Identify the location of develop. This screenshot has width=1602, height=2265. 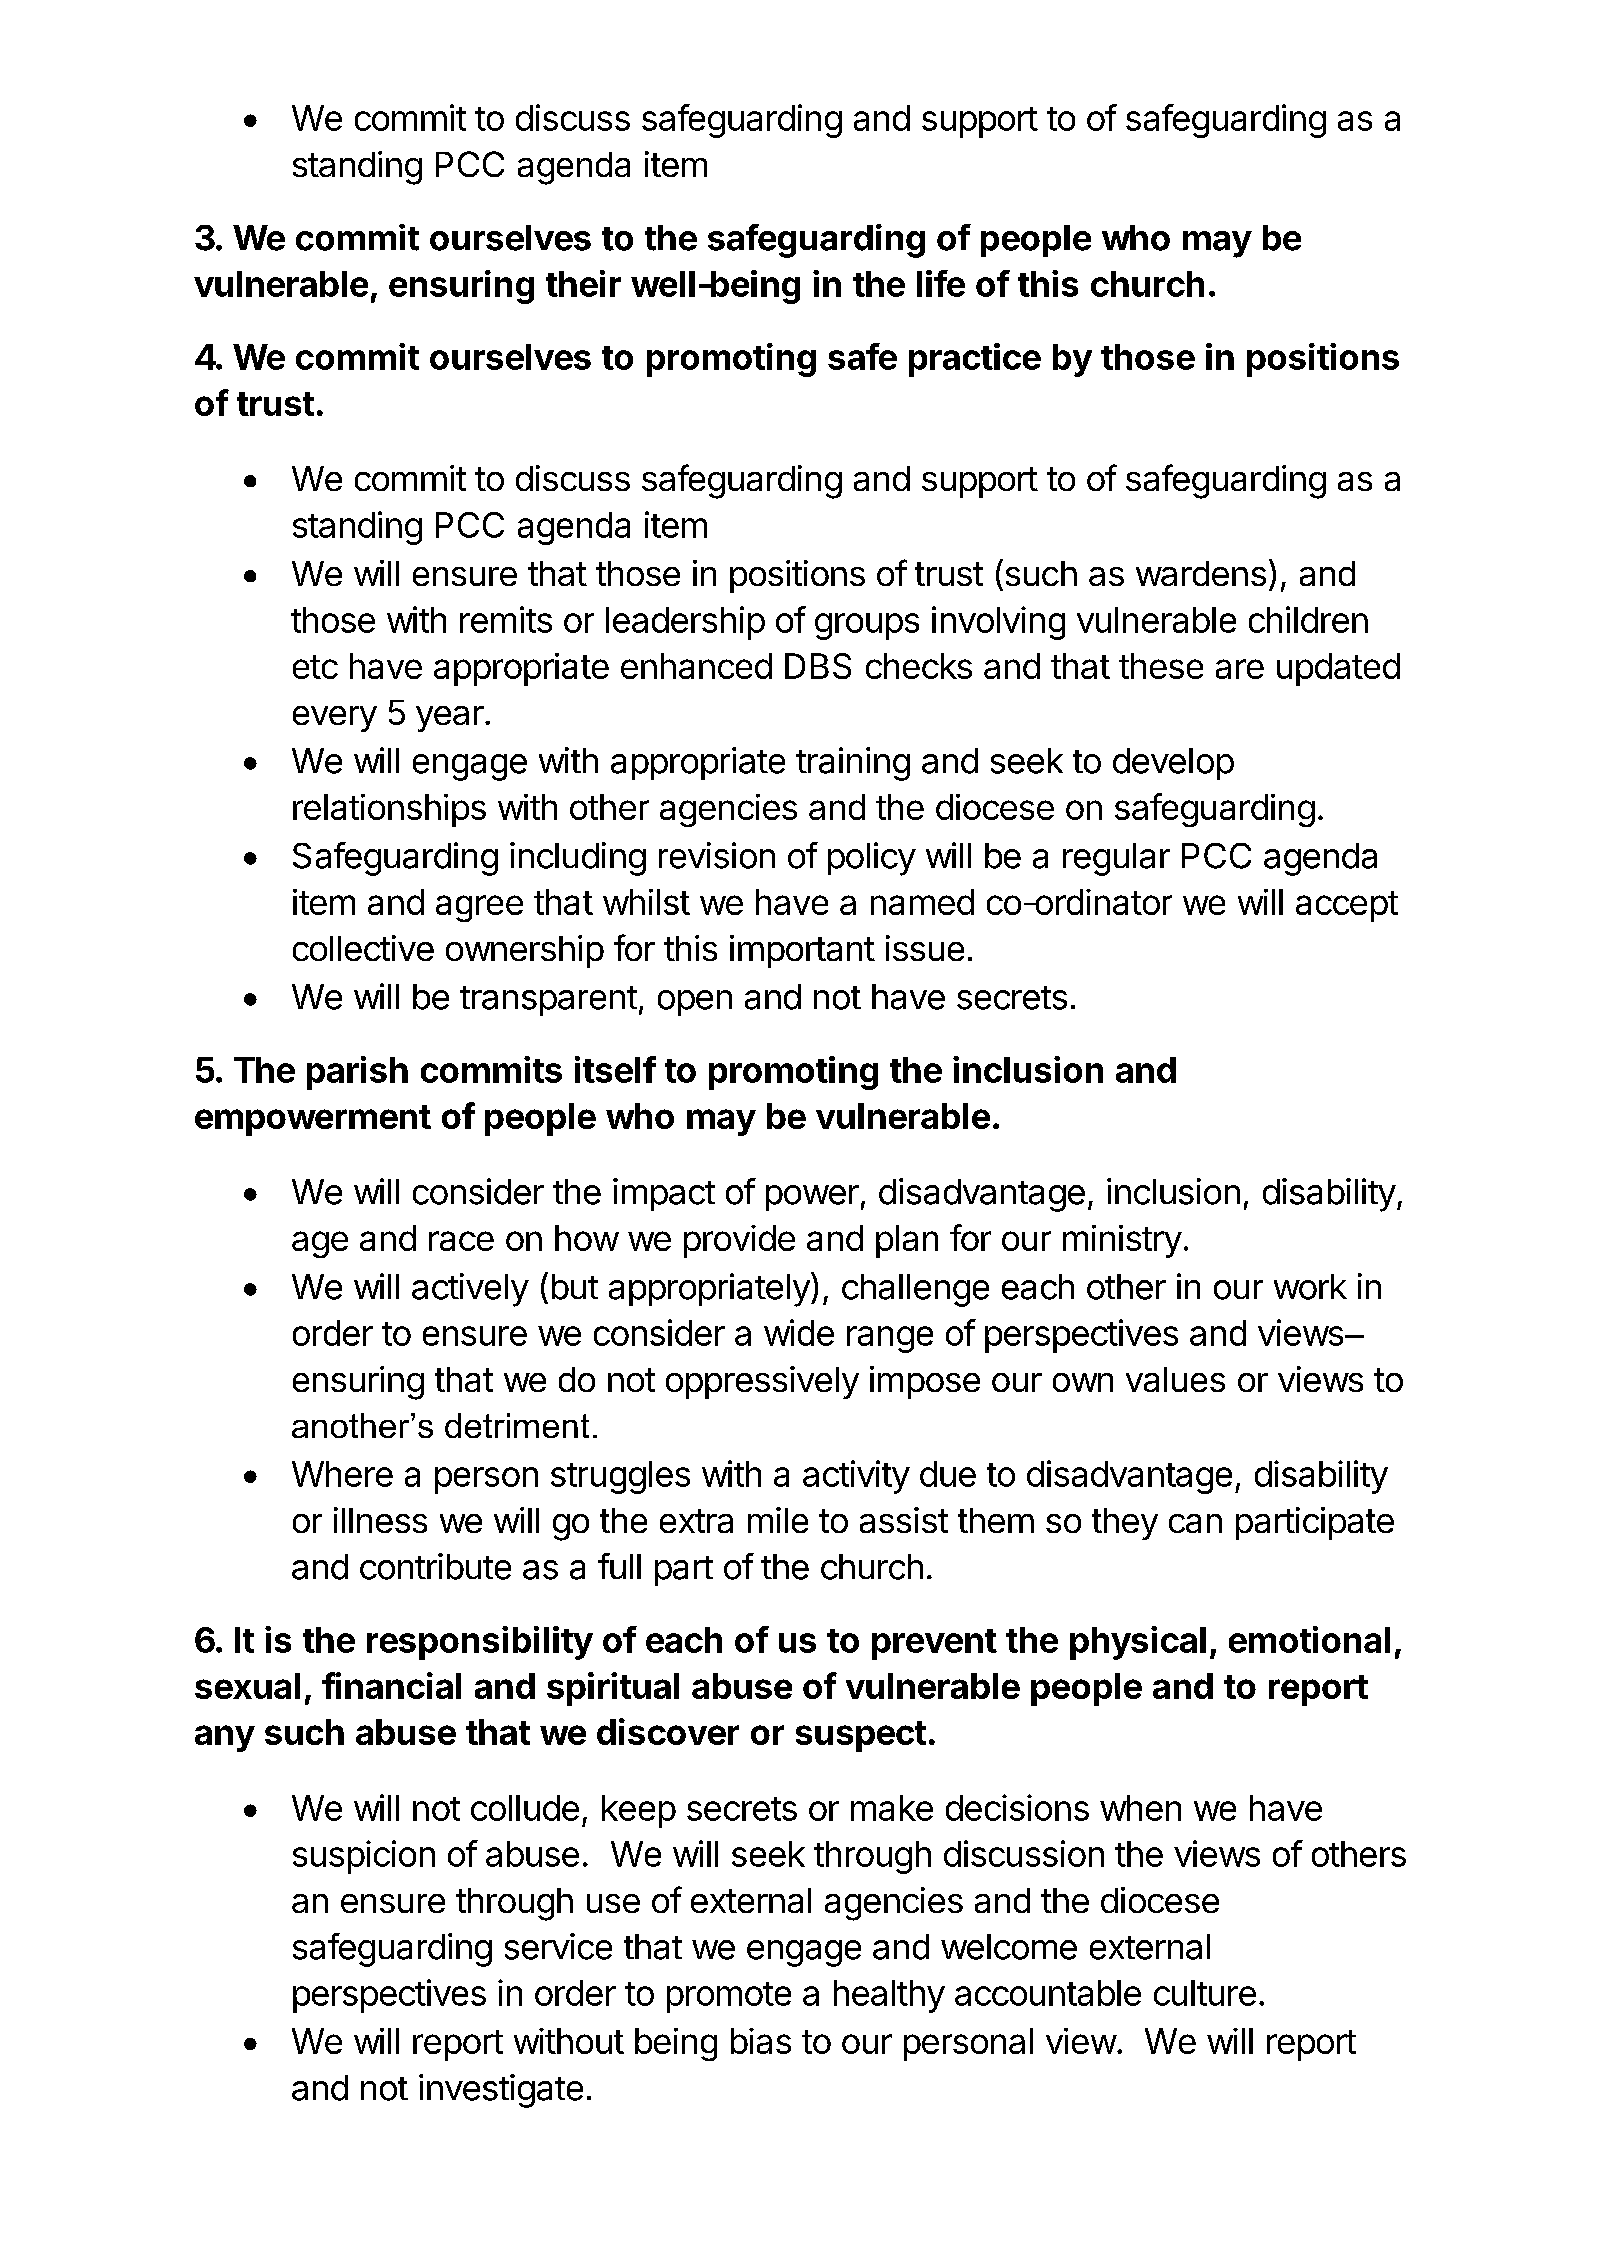
(1173, 764).
